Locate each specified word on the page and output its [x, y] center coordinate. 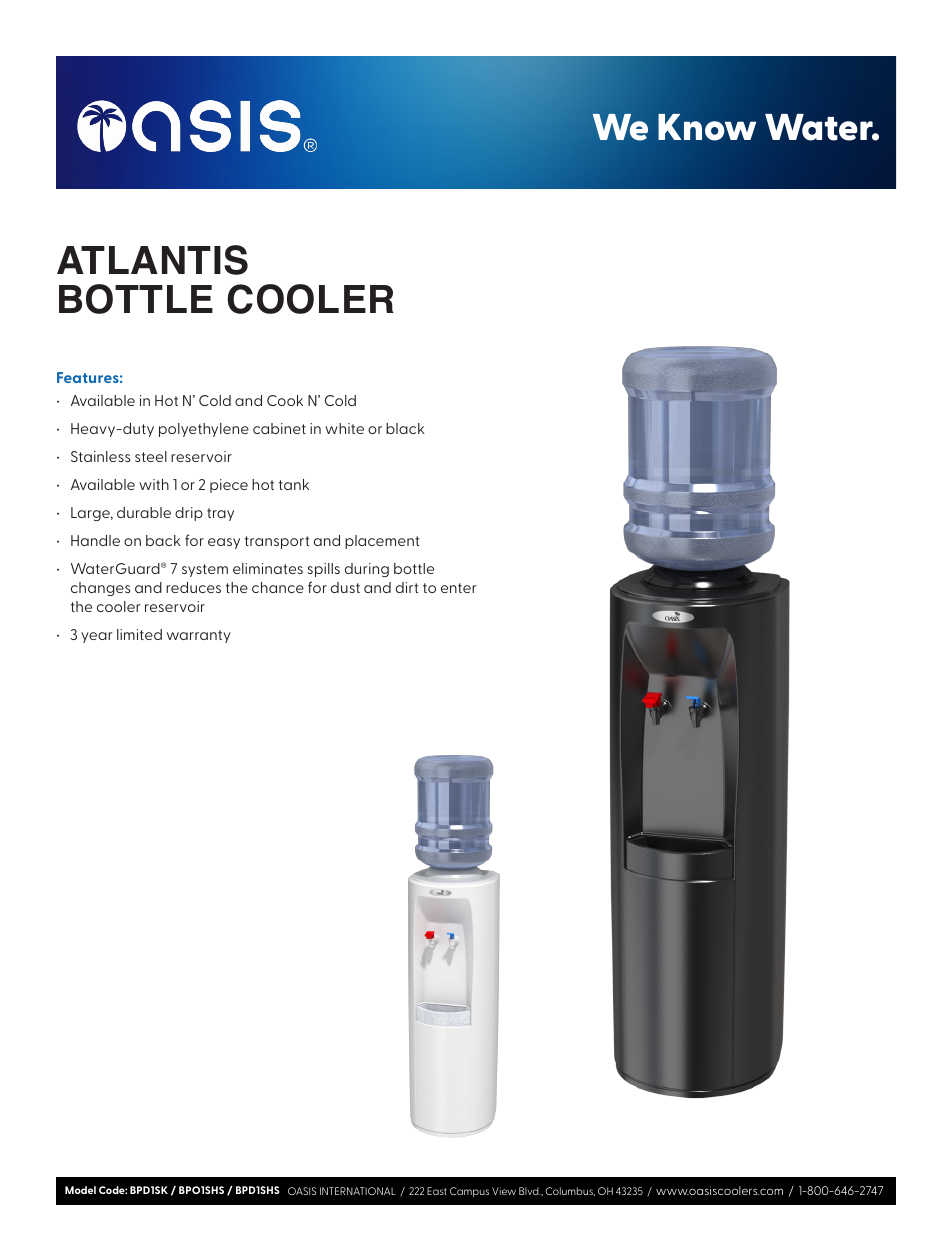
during [367, 570]
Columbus [570, 1191]
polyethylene [204, 430]
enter [459, 588]
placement [382, 542]
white [344, 428]
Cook [285, 400]
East [437, 1191]
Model [80, 1190]
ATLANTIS [152, 260]
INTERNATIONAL [358, 1191]
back [163, 540]
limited [139, 634]
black [405, 428]
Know [707, 127]
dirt [407, 587]
